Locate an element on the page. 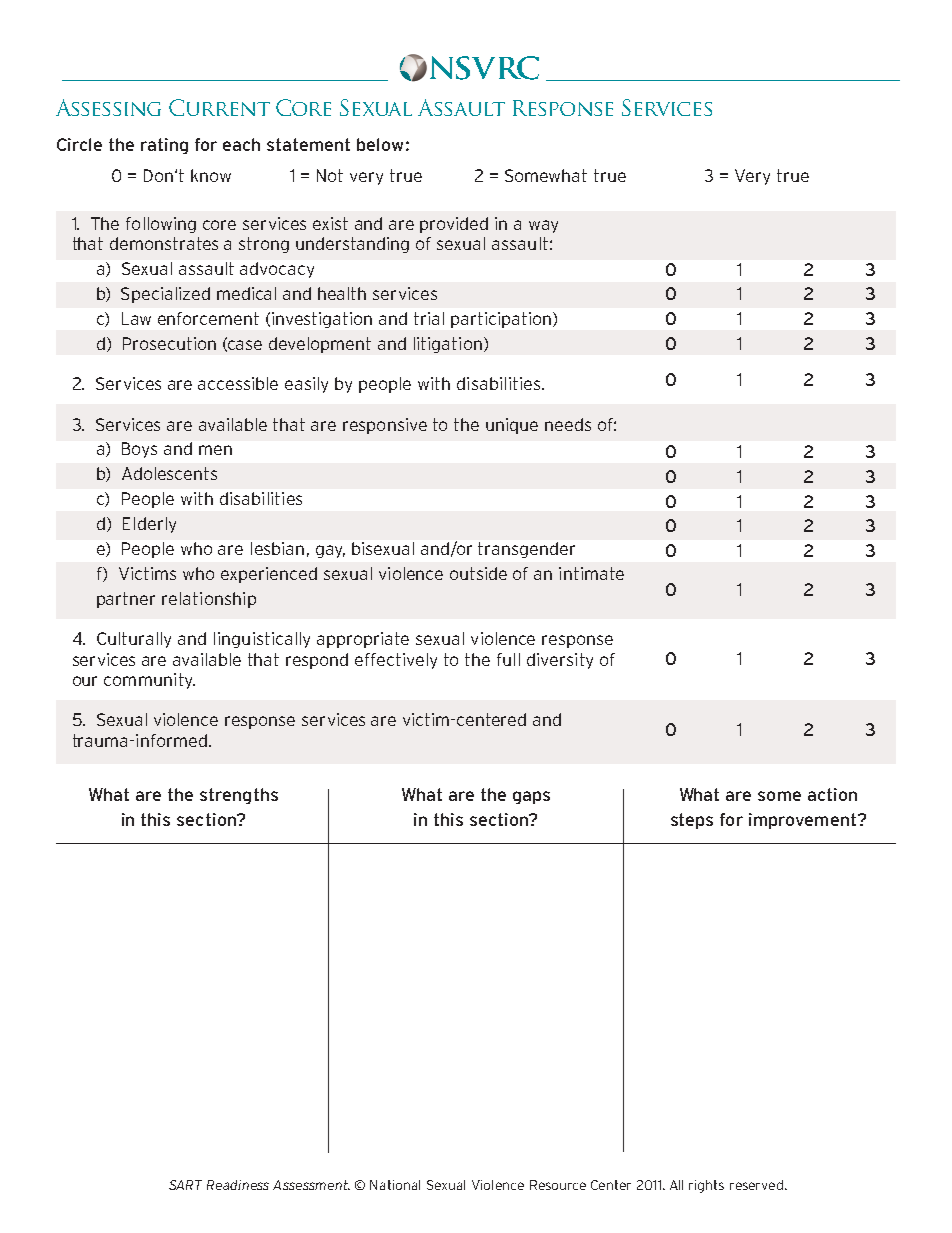  unique is located at coordinates (512, 426).
